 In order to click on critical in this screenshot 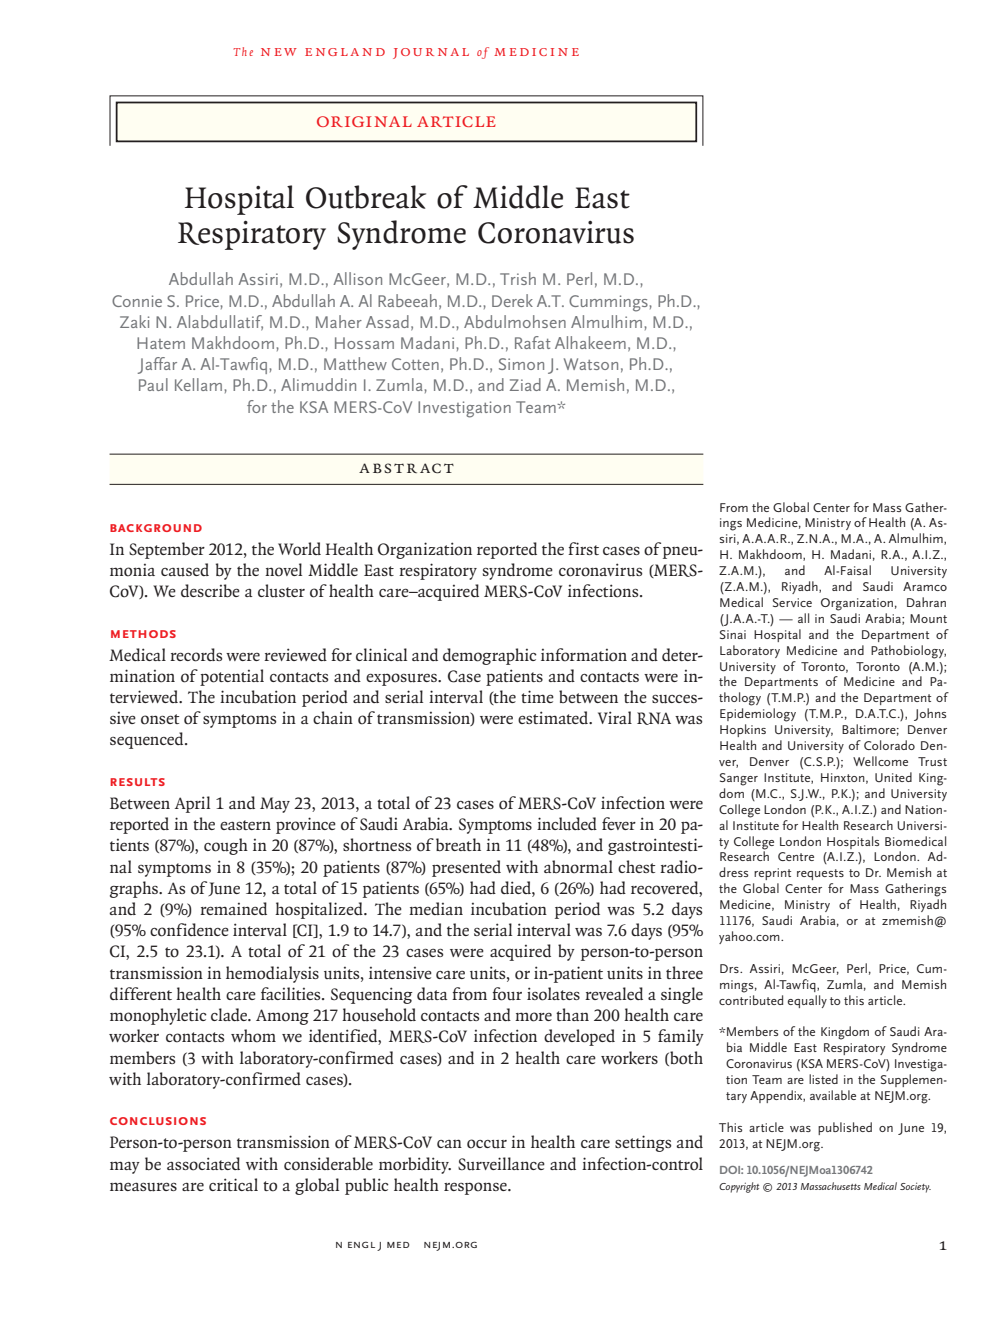, I will do `click(233, 1184)`.
